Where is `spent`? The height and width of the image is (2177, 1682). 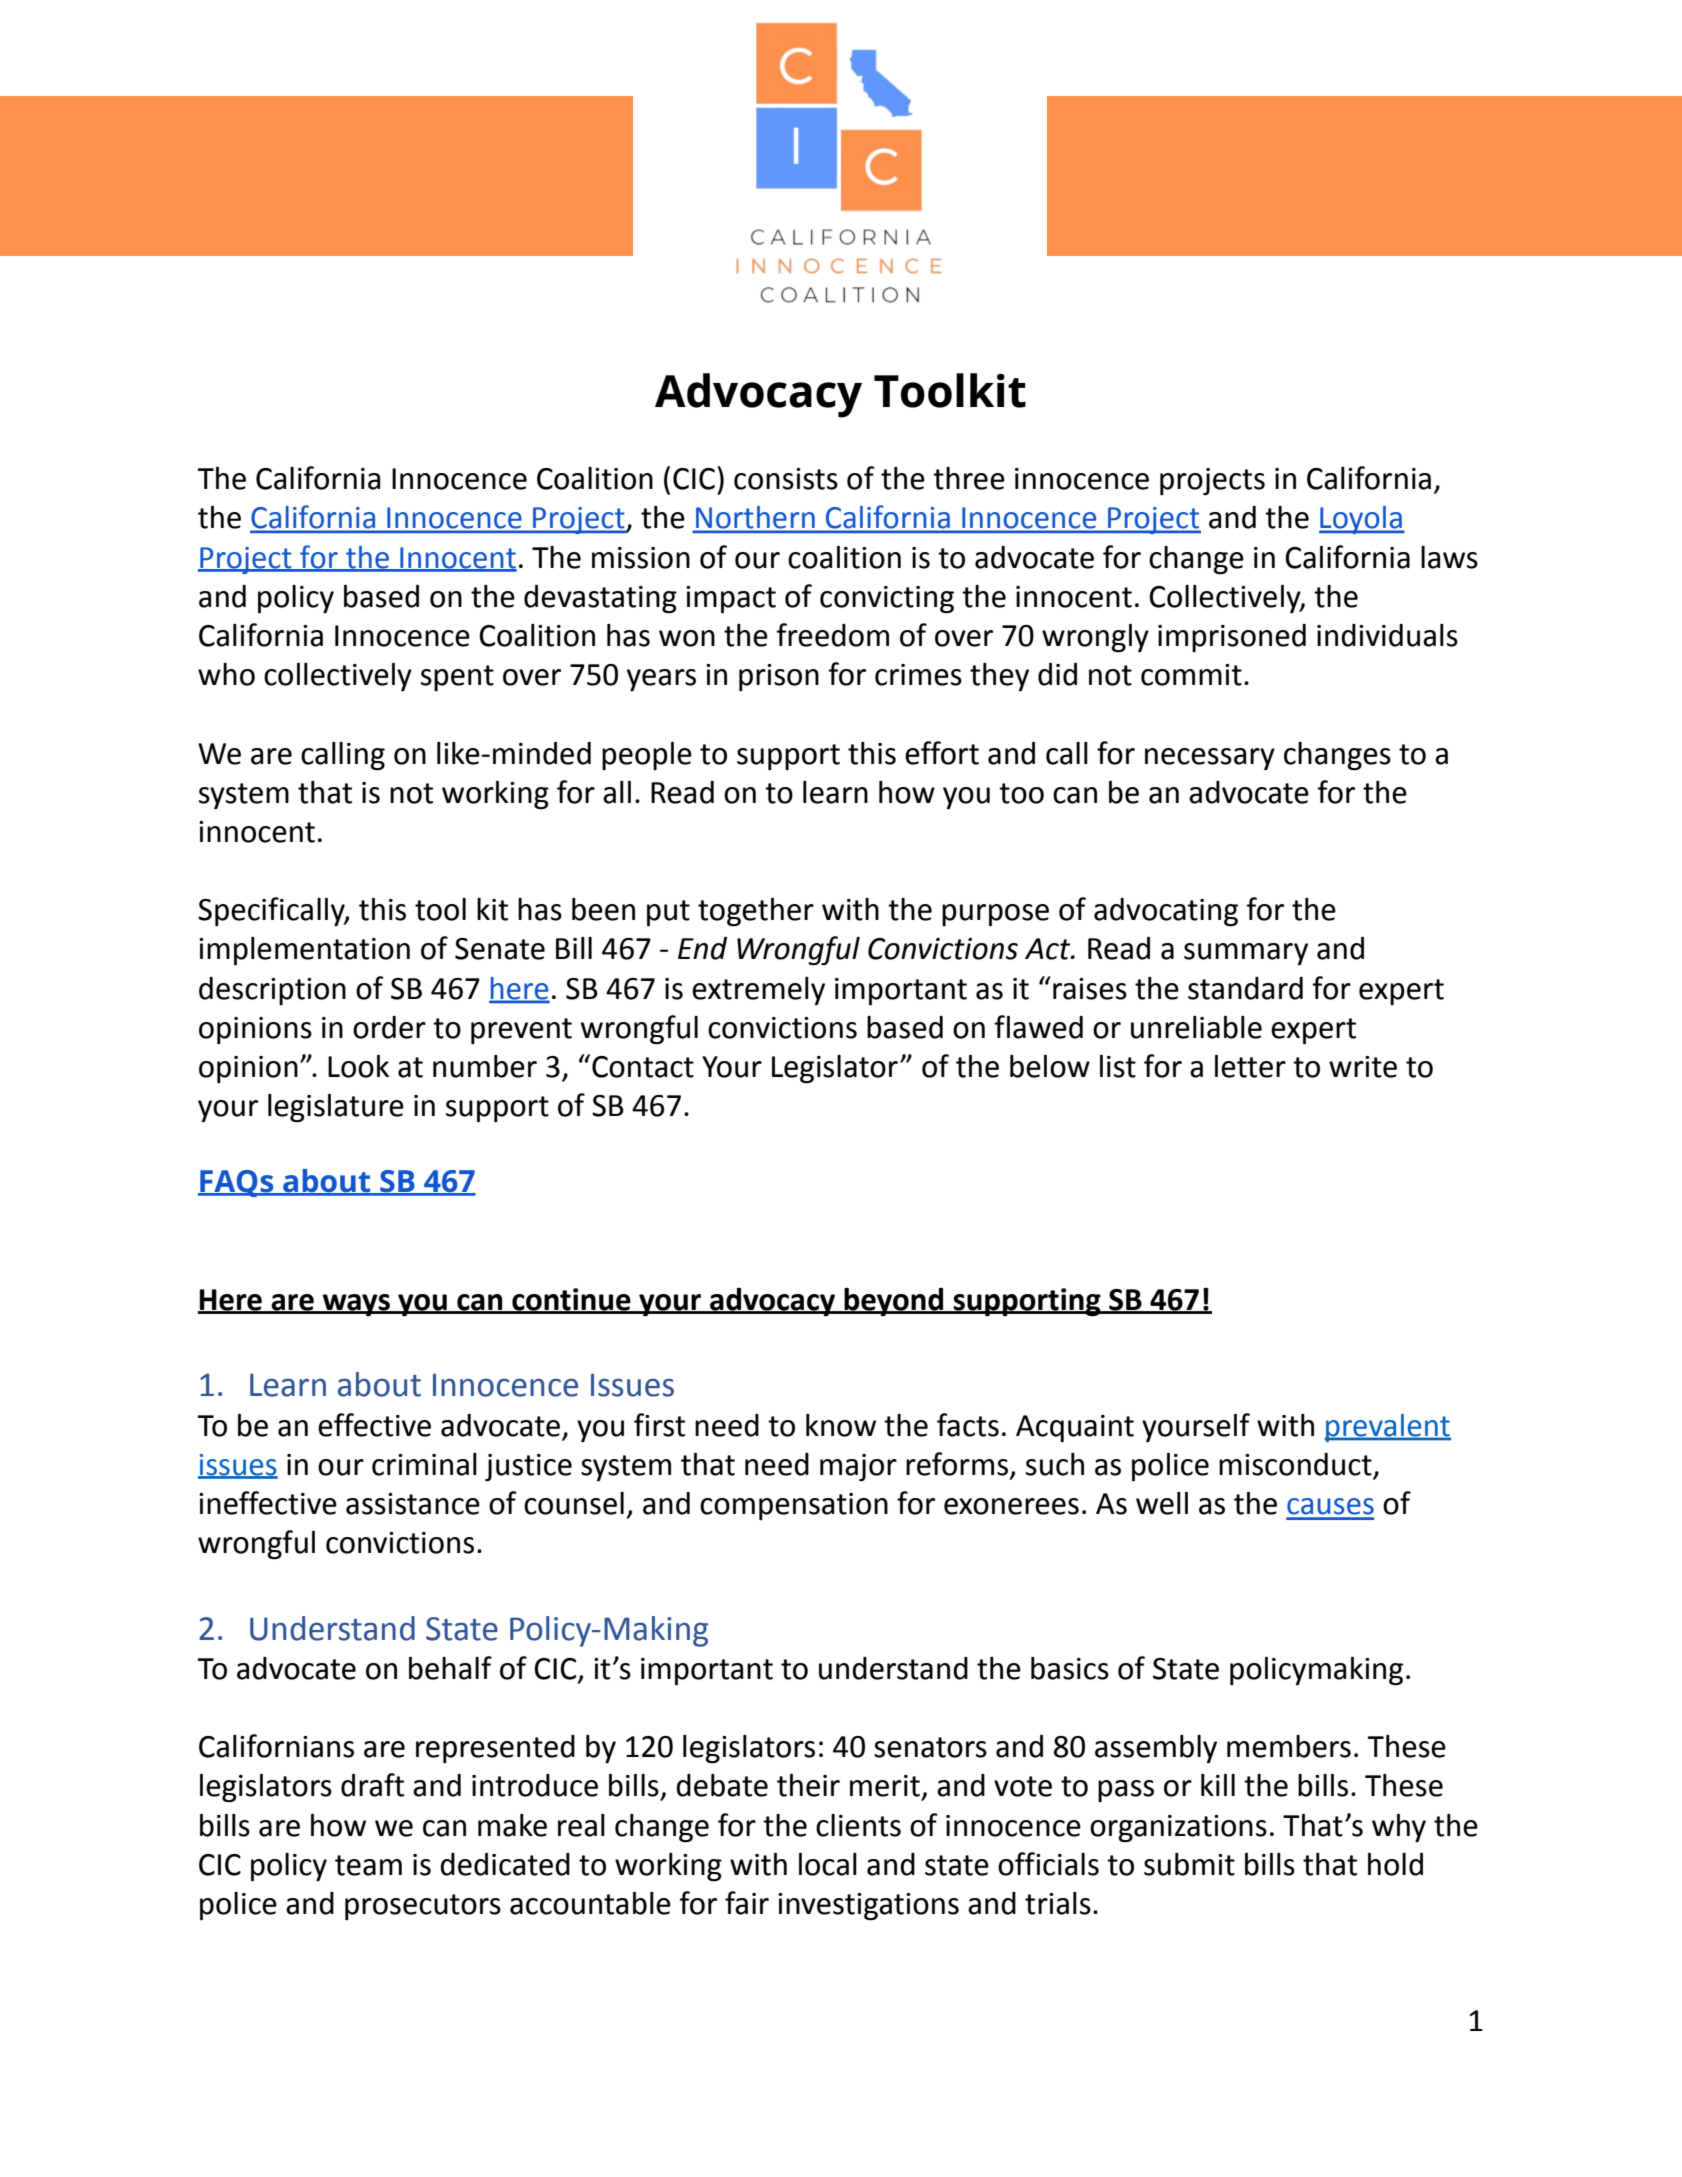
spent is located at coordinates (457, 678).
